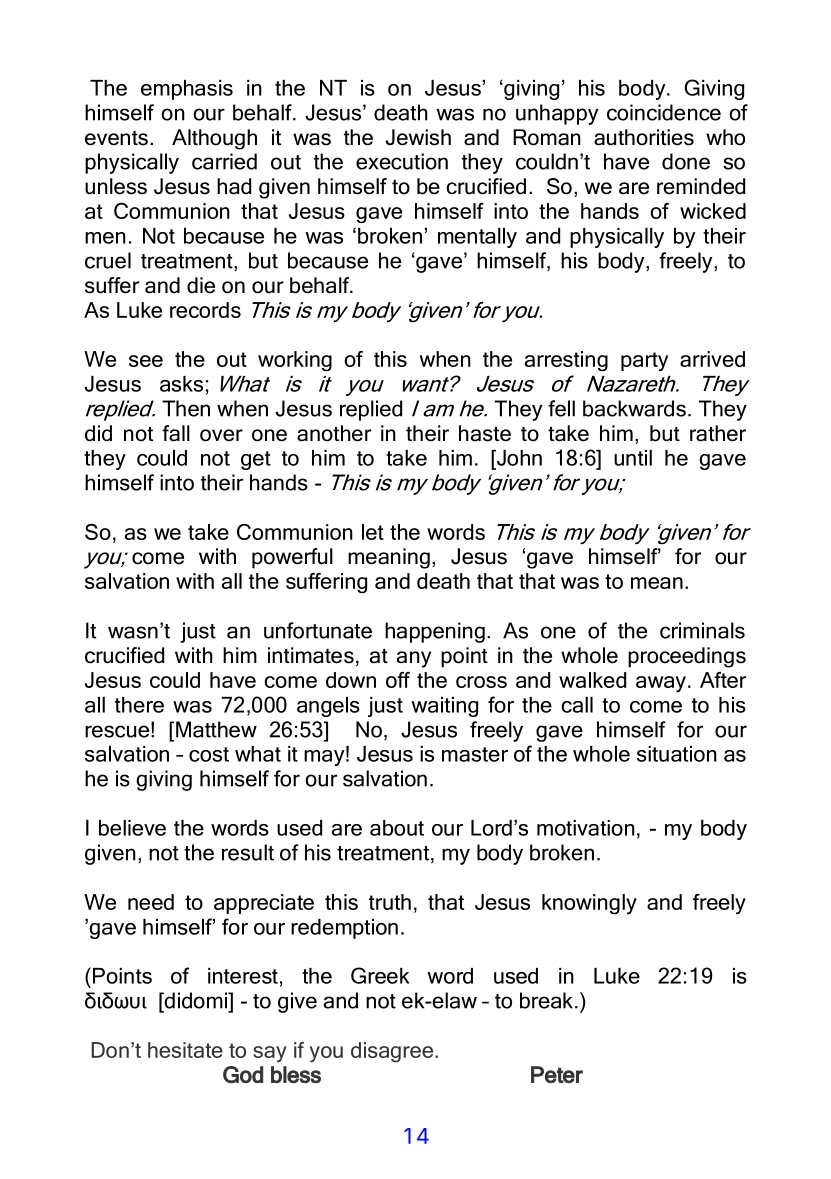 The image size is (831, 1179). I want to click on believe, so click(132, 828).
